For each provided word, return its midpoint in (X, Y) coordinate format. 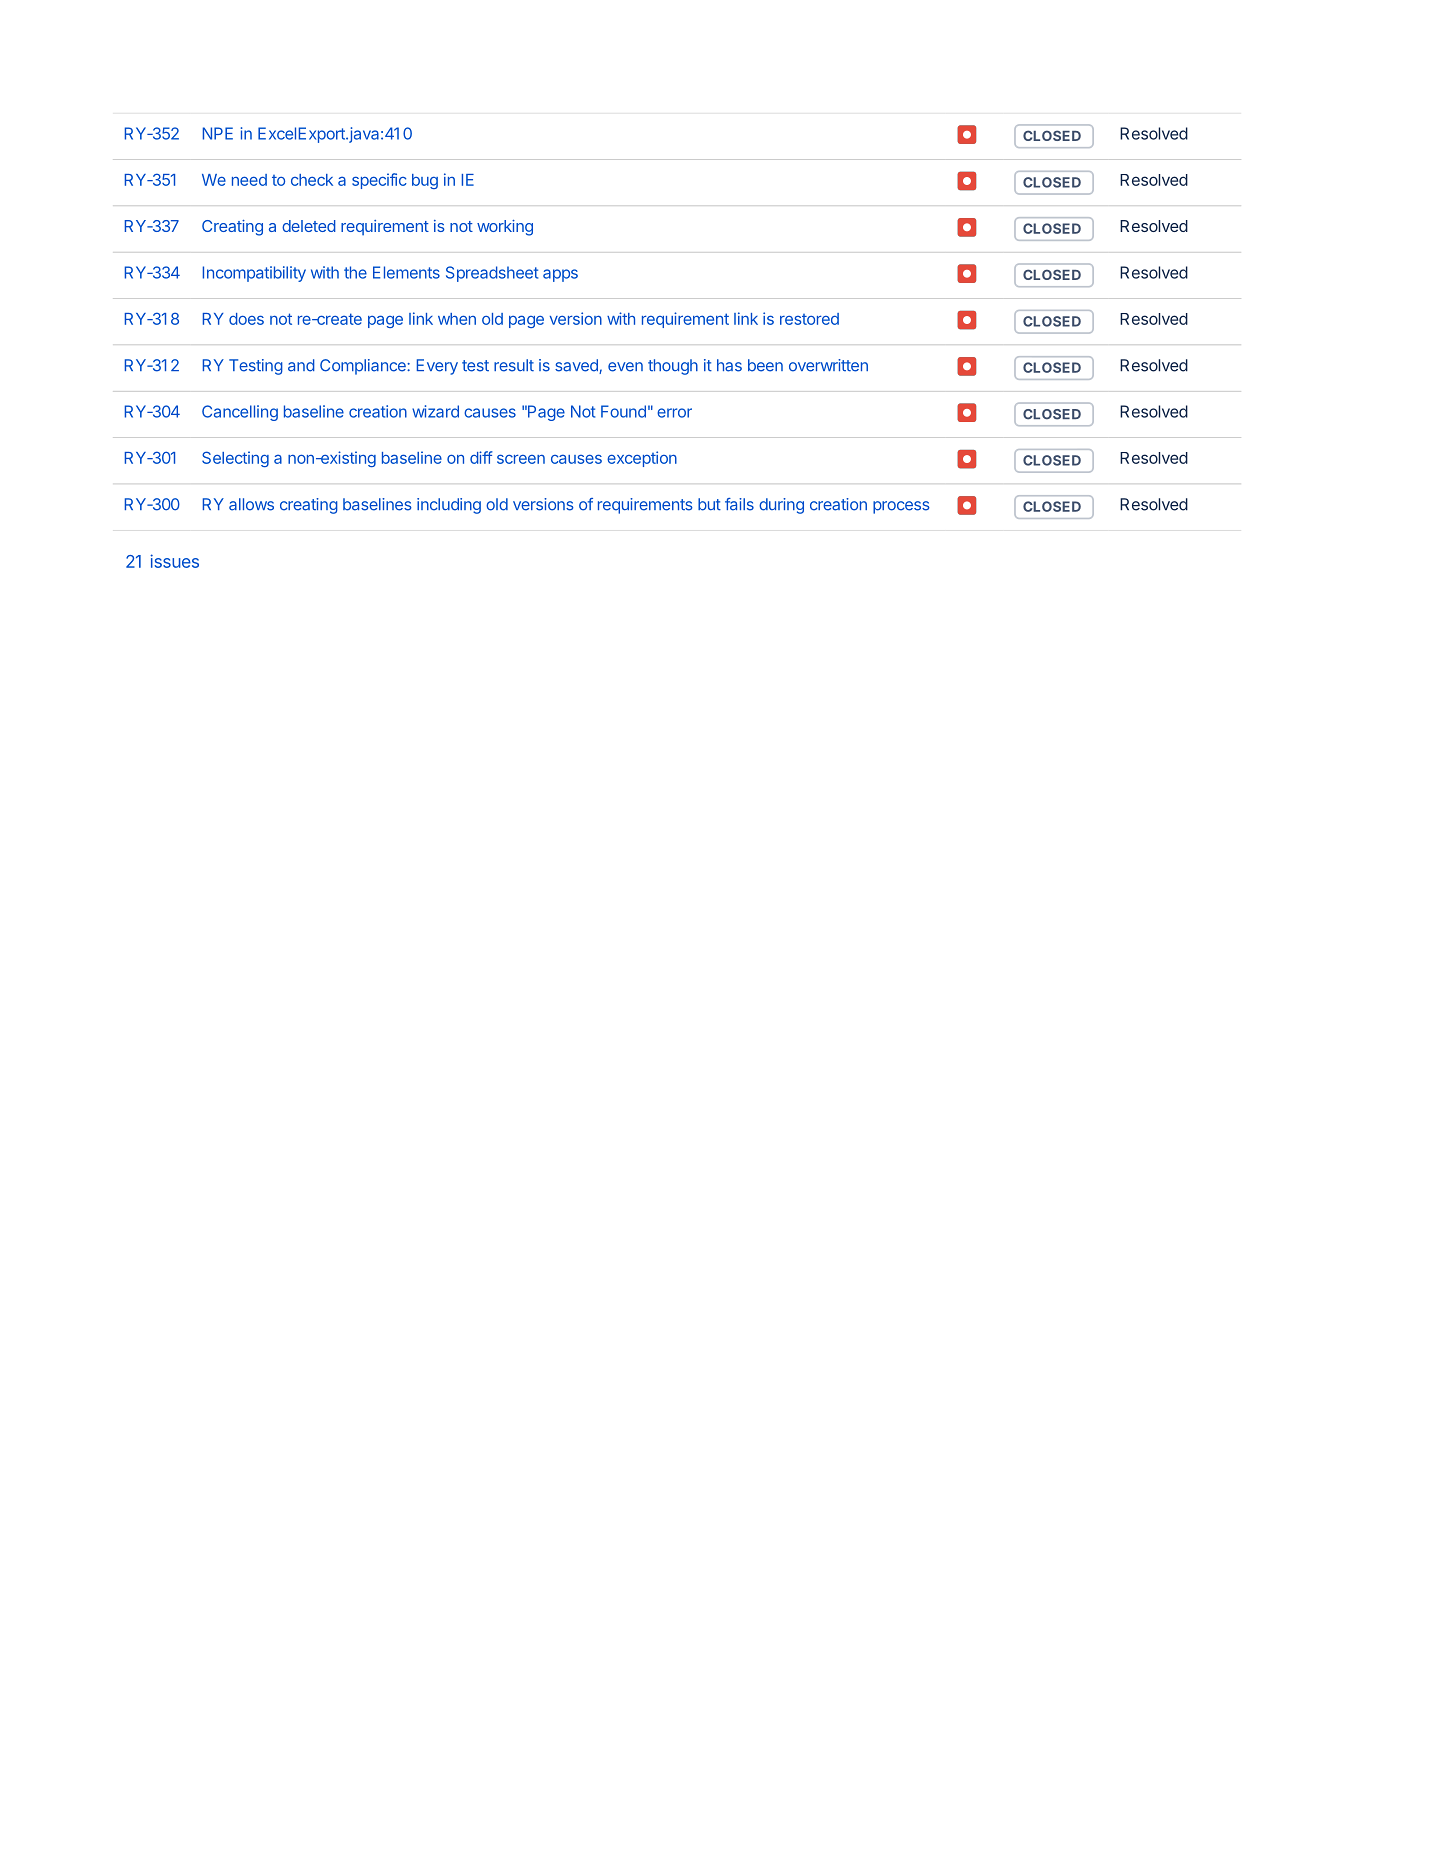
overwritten (828, 365)
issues (174, 561)
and (301, 365)
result (514, 365)
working (505, 228)
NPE (218, 133)
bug (425, 181)
